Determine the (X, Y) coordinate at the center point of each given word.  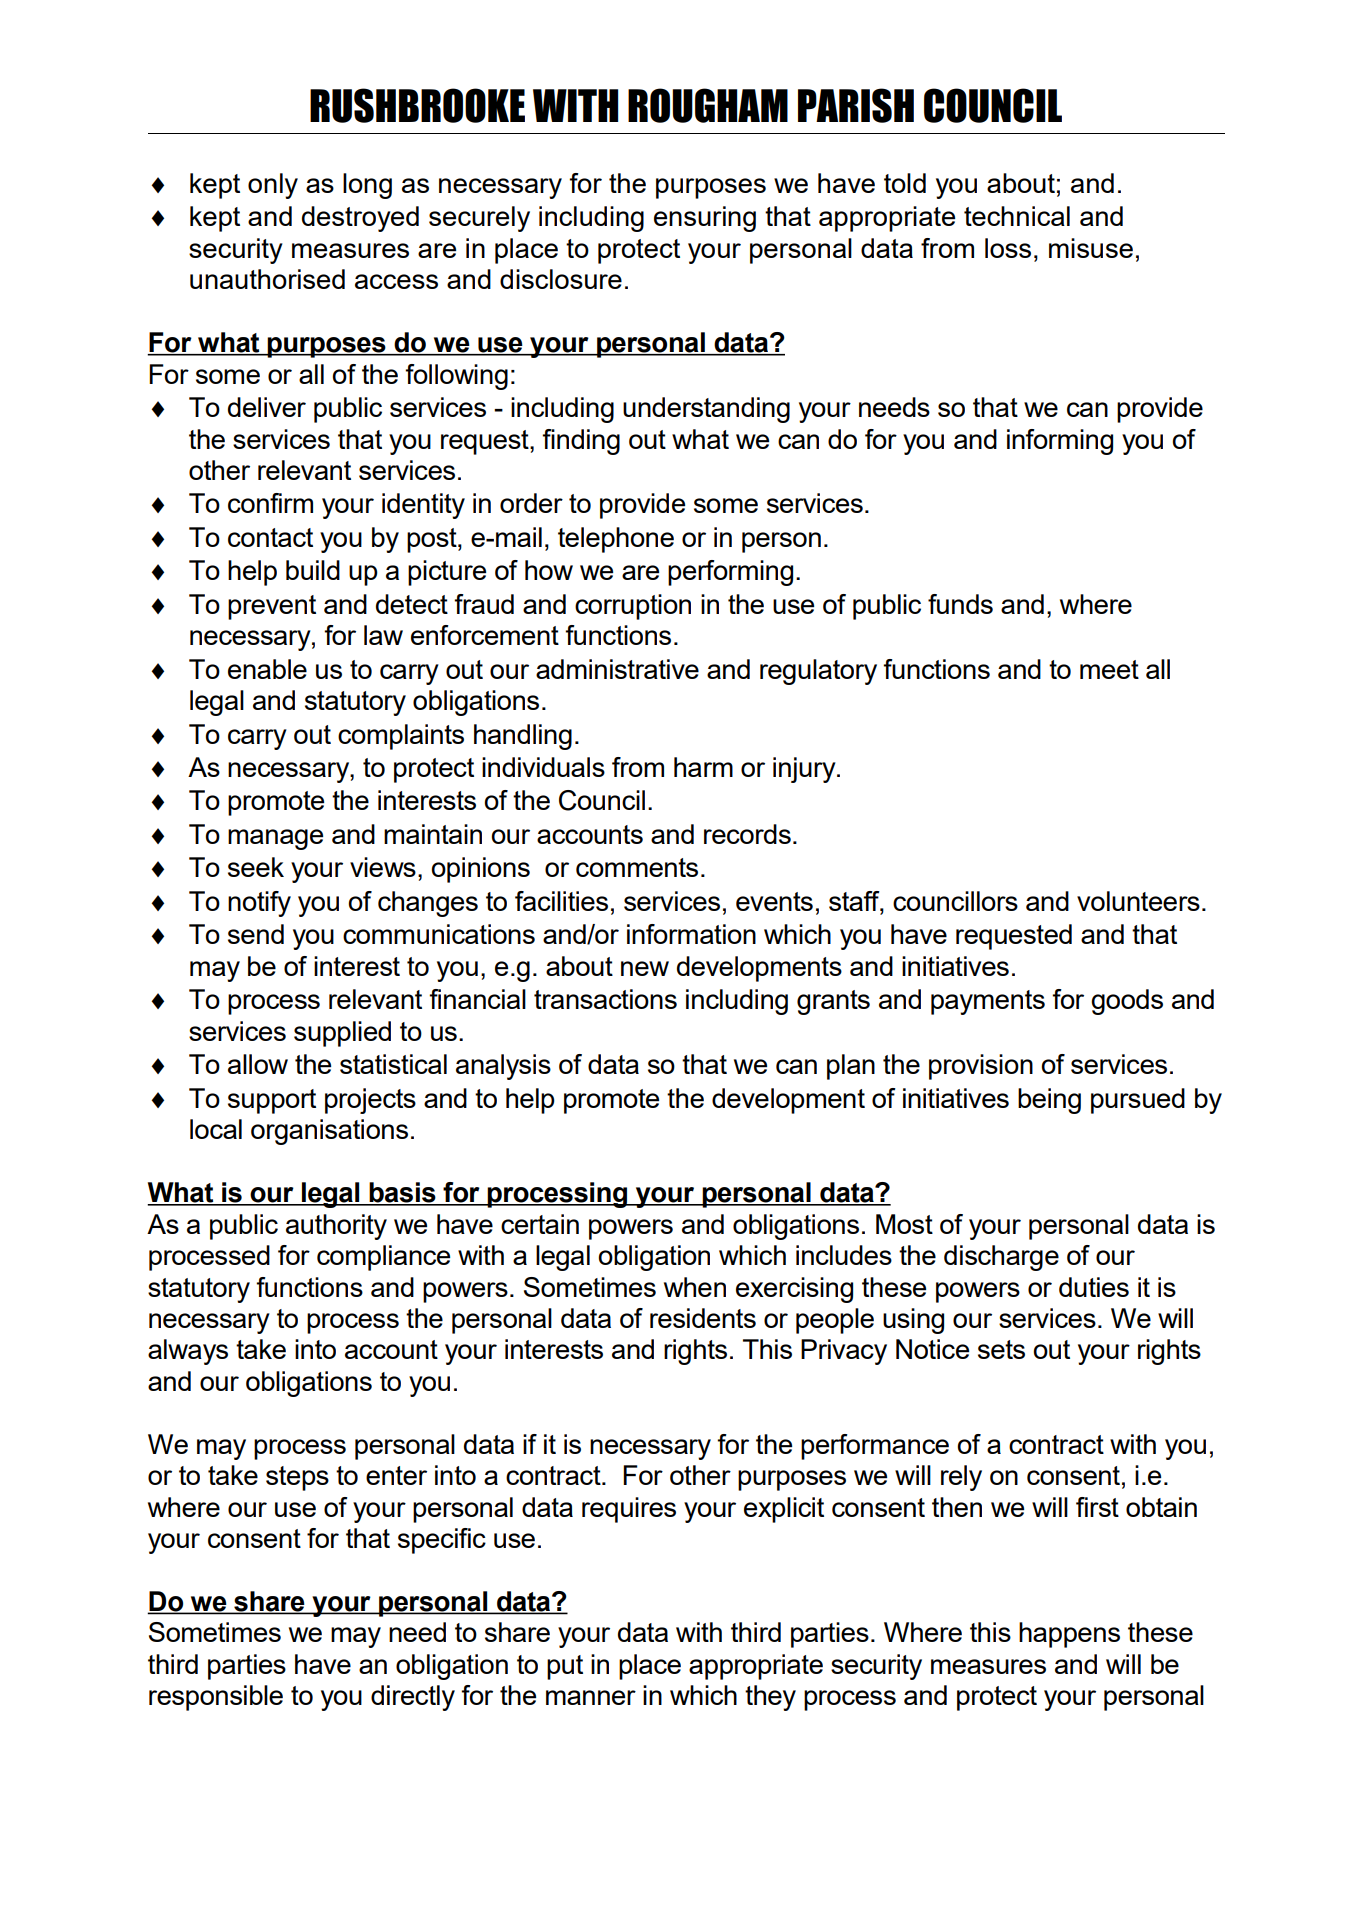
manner (591, 1697)
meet (1109, 669)
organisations (329, 1132)
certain (540, 1224)
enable (267, 669)
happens (1069, 1635)
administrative (617, 669)
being (1049, 1101)
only (273, 186)
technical (1017, 216)
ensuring (705, 219)
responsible (216, 1698)
